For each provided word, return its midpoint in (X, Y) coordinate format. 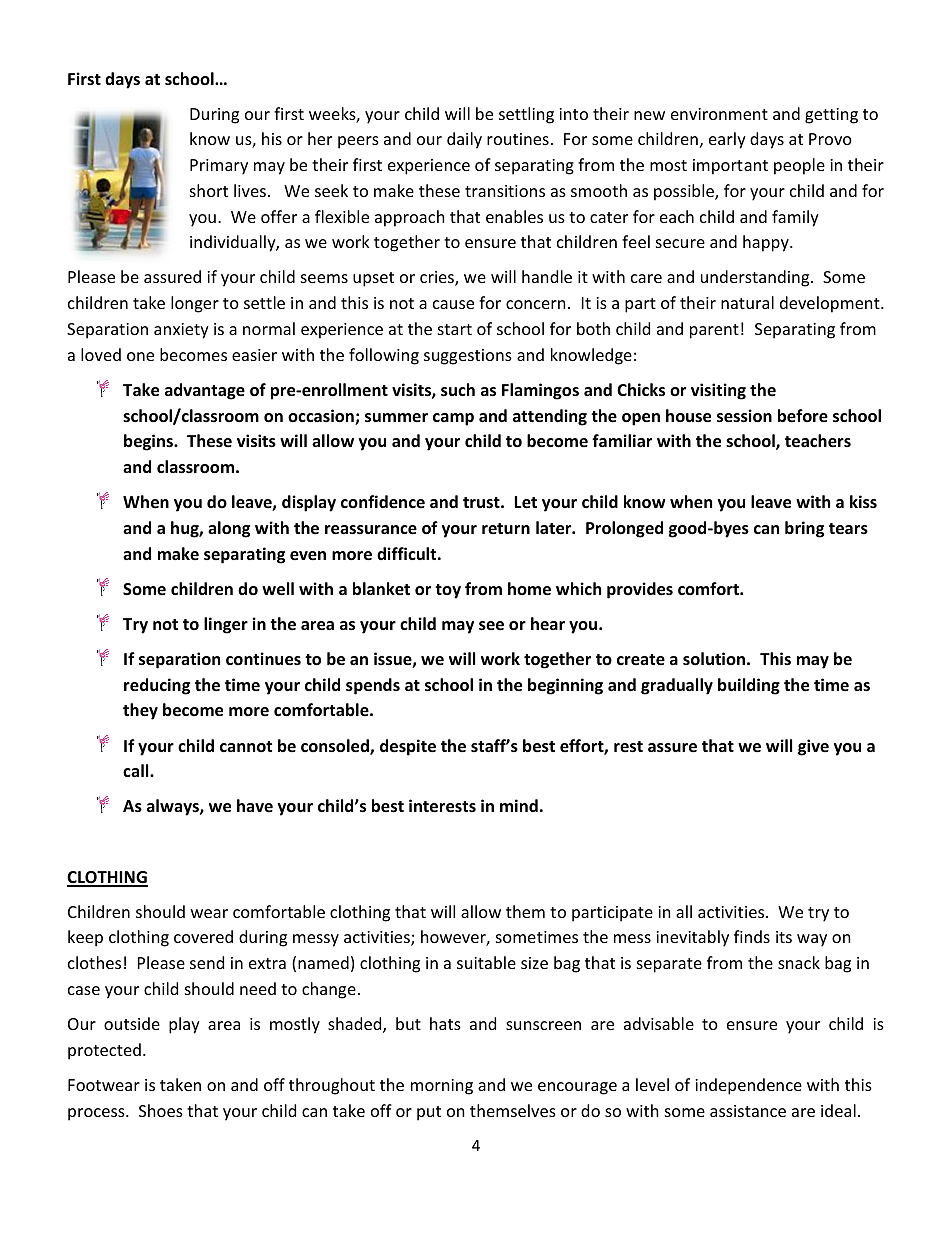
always (174, 807)
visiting (718, 391)
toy (448, 591)
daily (464, 140)
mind (519, 805)
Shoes (161, 1110)
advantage (205, 391)
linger (226, 625)
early (727, 140)
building (749, 686)
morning (442, 1087)
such (458, 390)
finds (752, 936)
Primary (219, 167)
